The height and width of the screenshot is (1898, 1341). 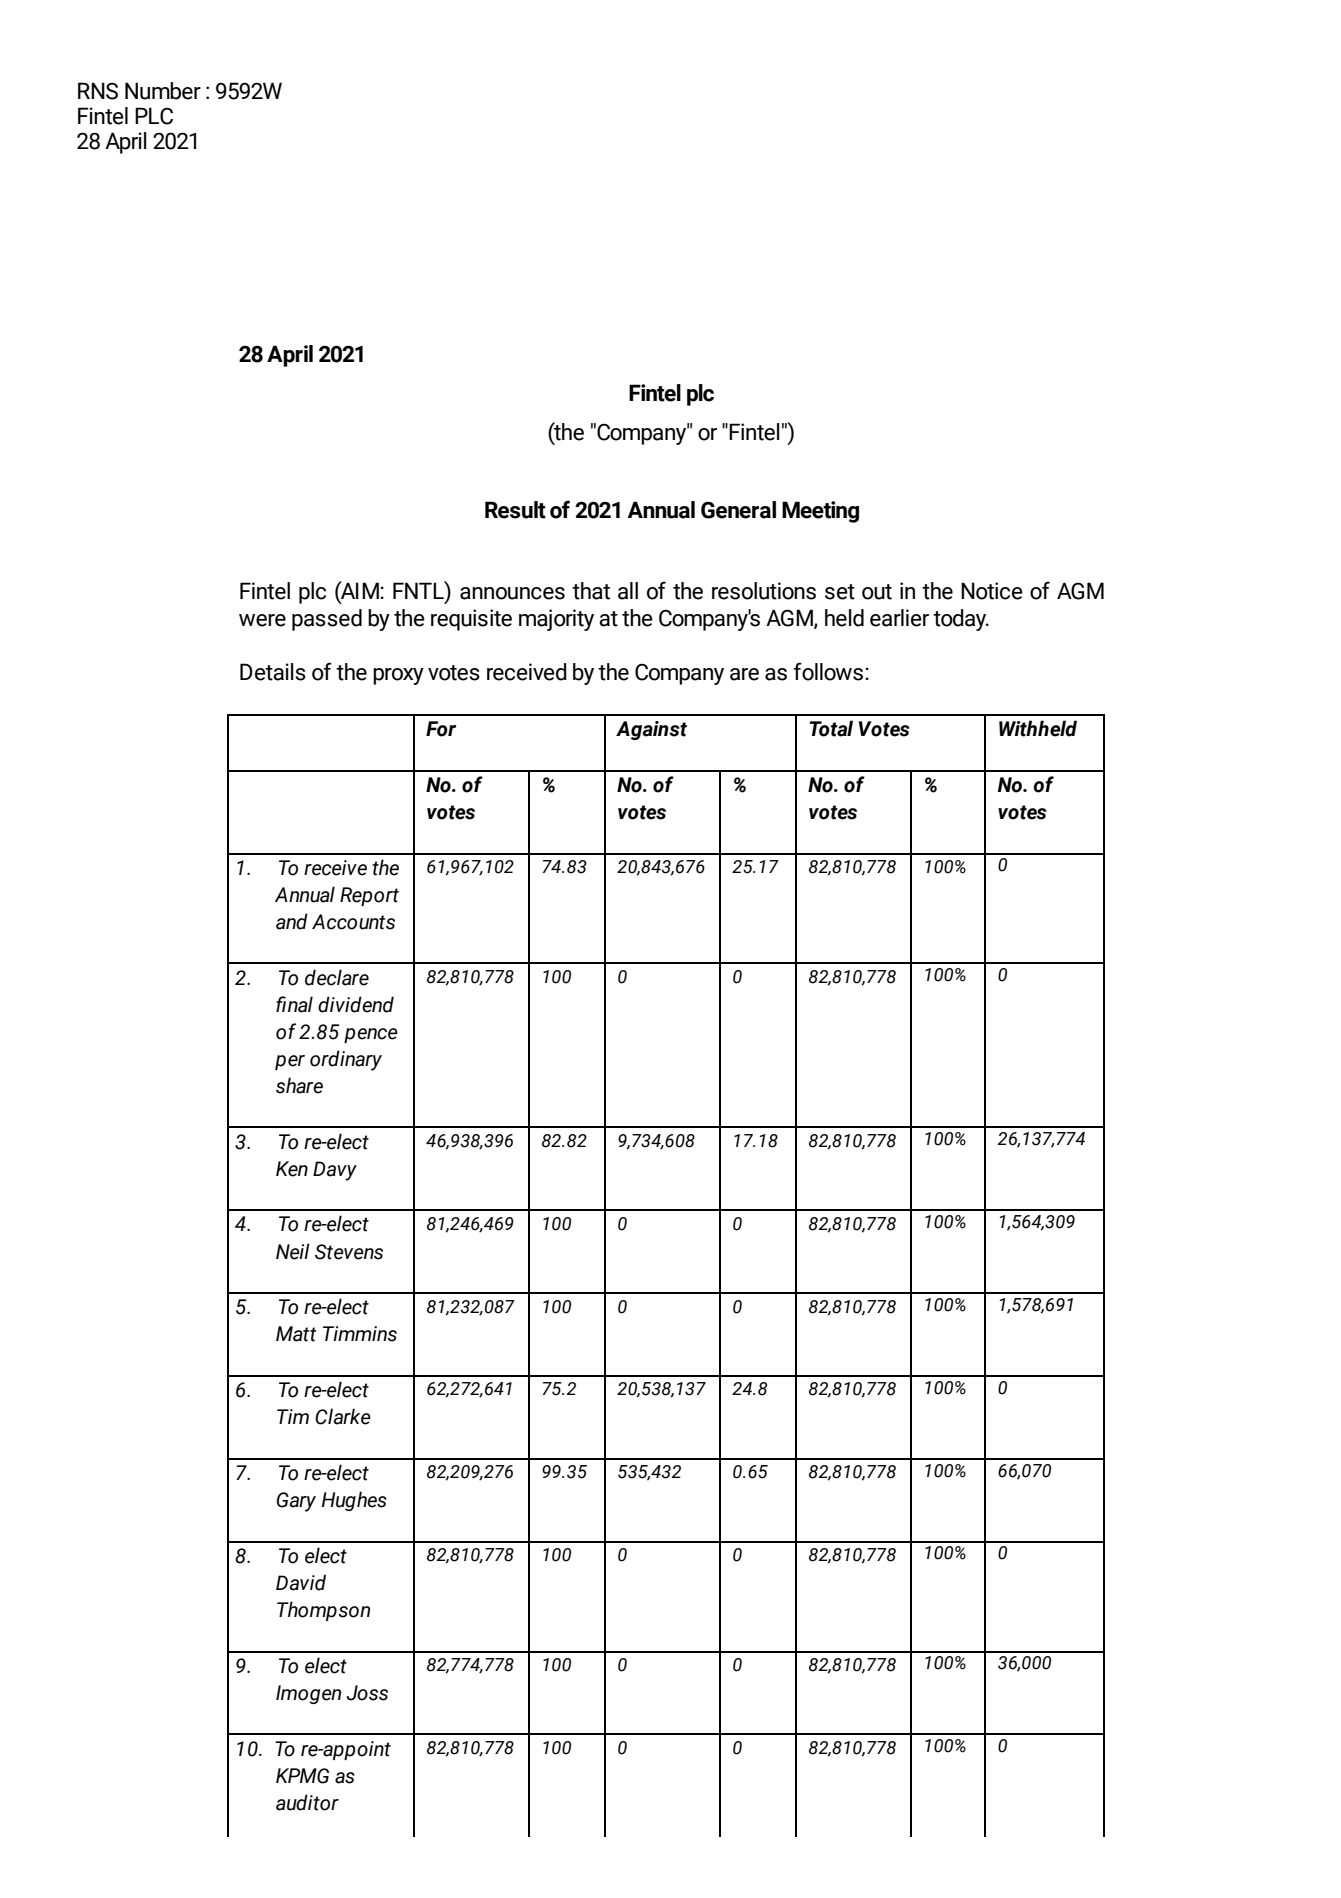 What do you see at coordinates (369, 896) in the screenshot?
I see `Report` at bounding box center [369, 896].
